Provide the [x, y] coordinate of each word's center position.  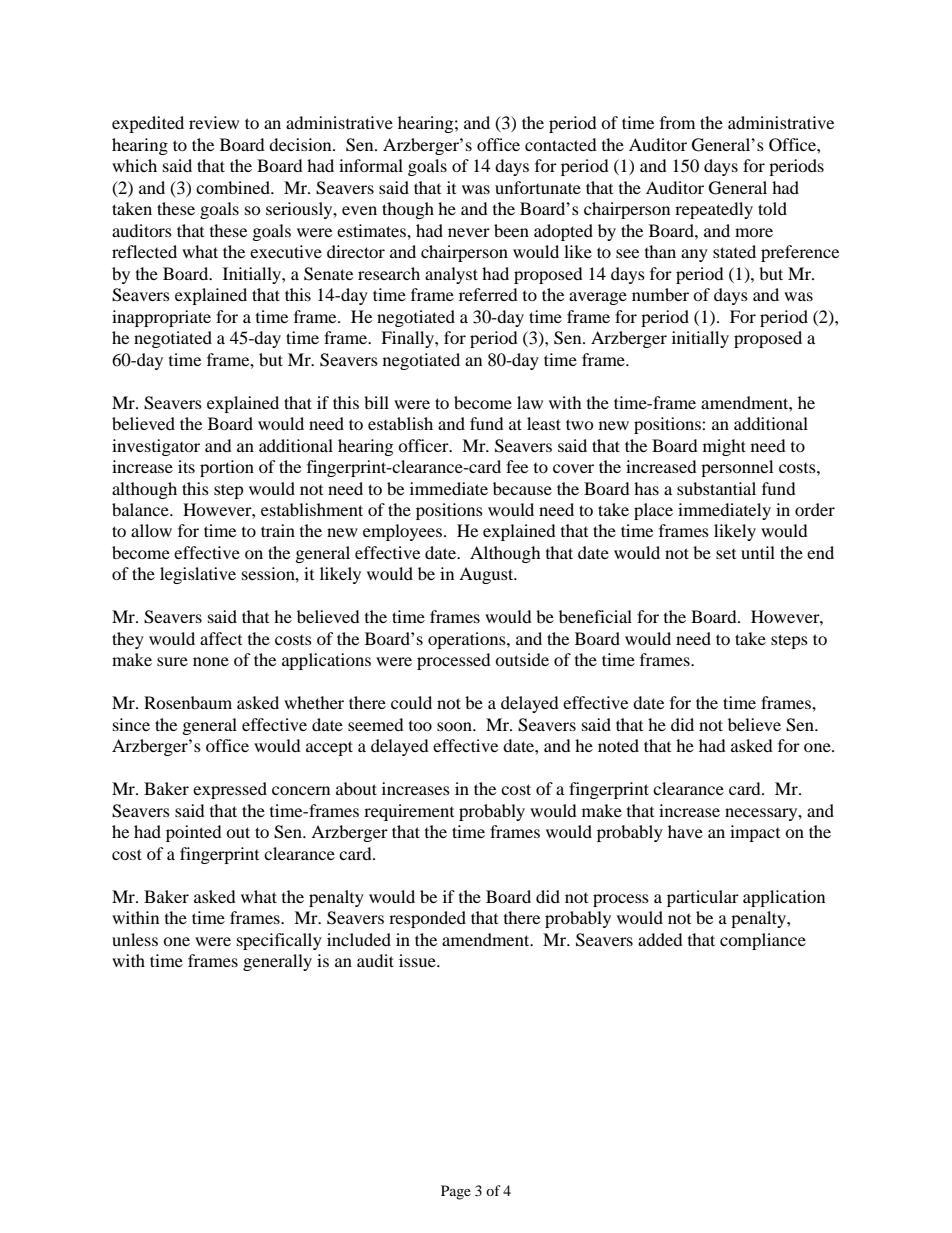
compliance [763, 941]
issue [418, 960]
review [214, 122]
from [677, 122]
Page [456, 1192]
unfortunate [538, 187]
